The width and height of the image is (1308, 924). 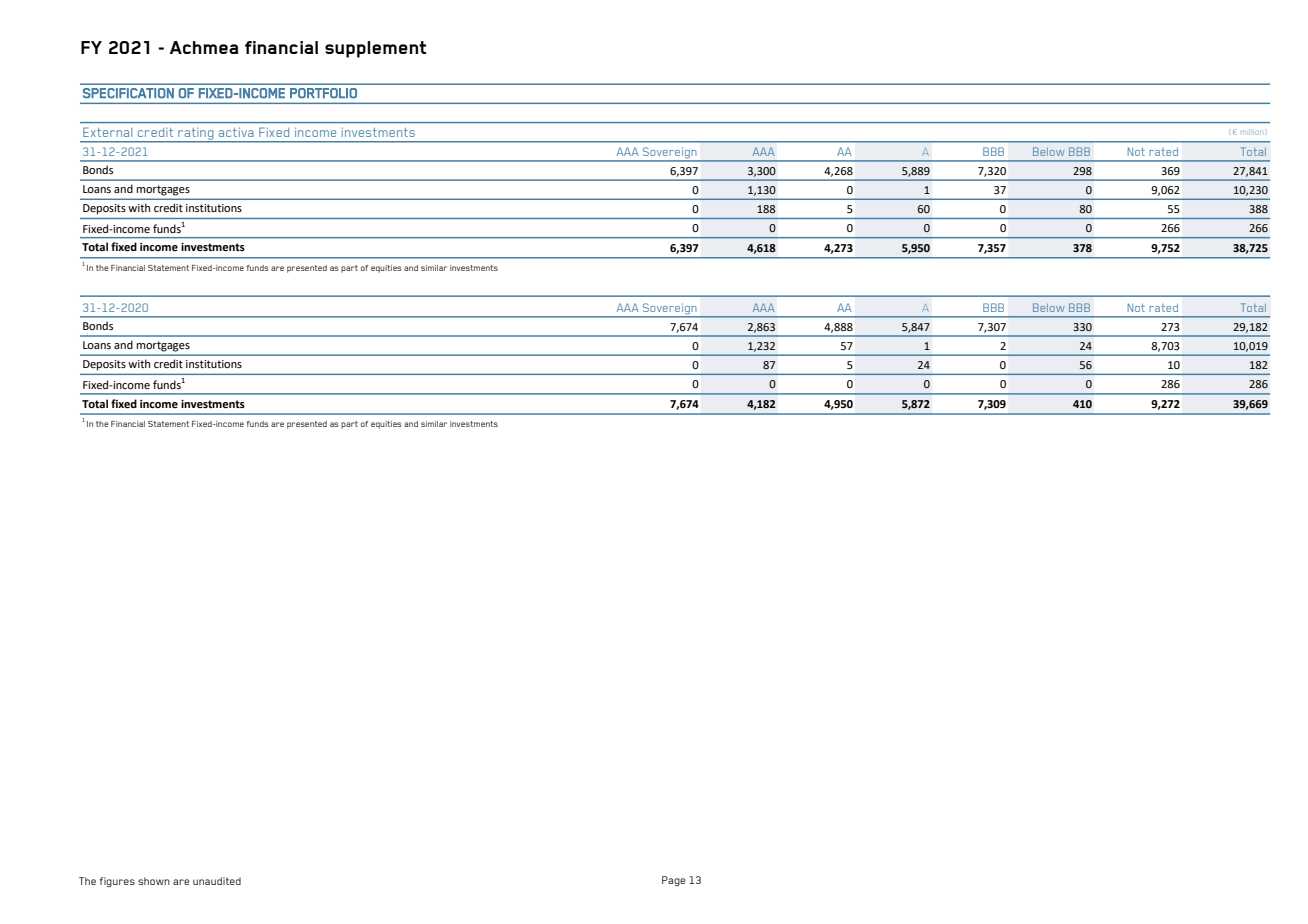 I want to click on shown, so click(x=154, y=881).
